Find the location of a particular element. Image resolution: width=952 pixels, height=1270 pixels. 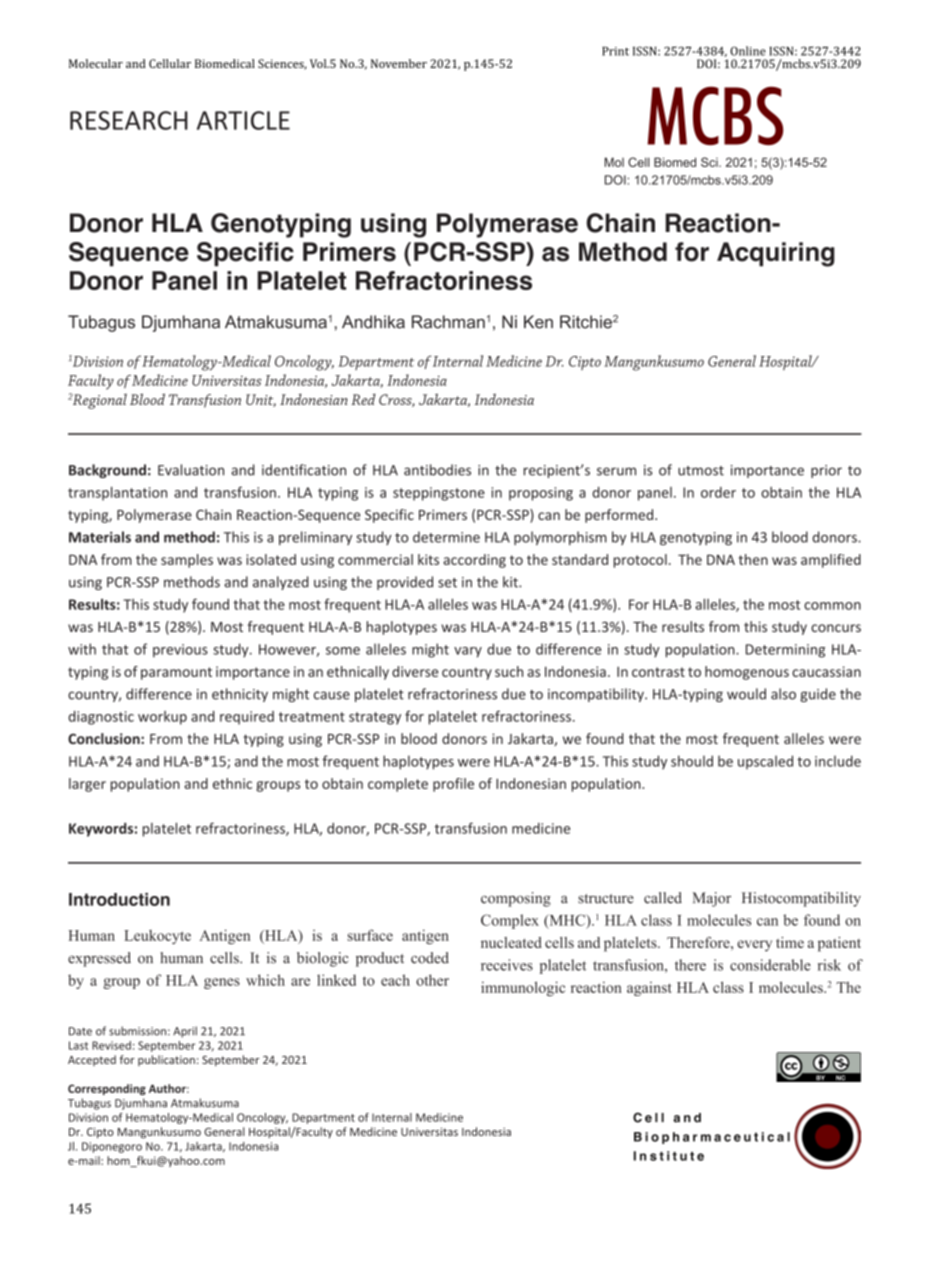

Determining is located at coordinates (785, 651).
